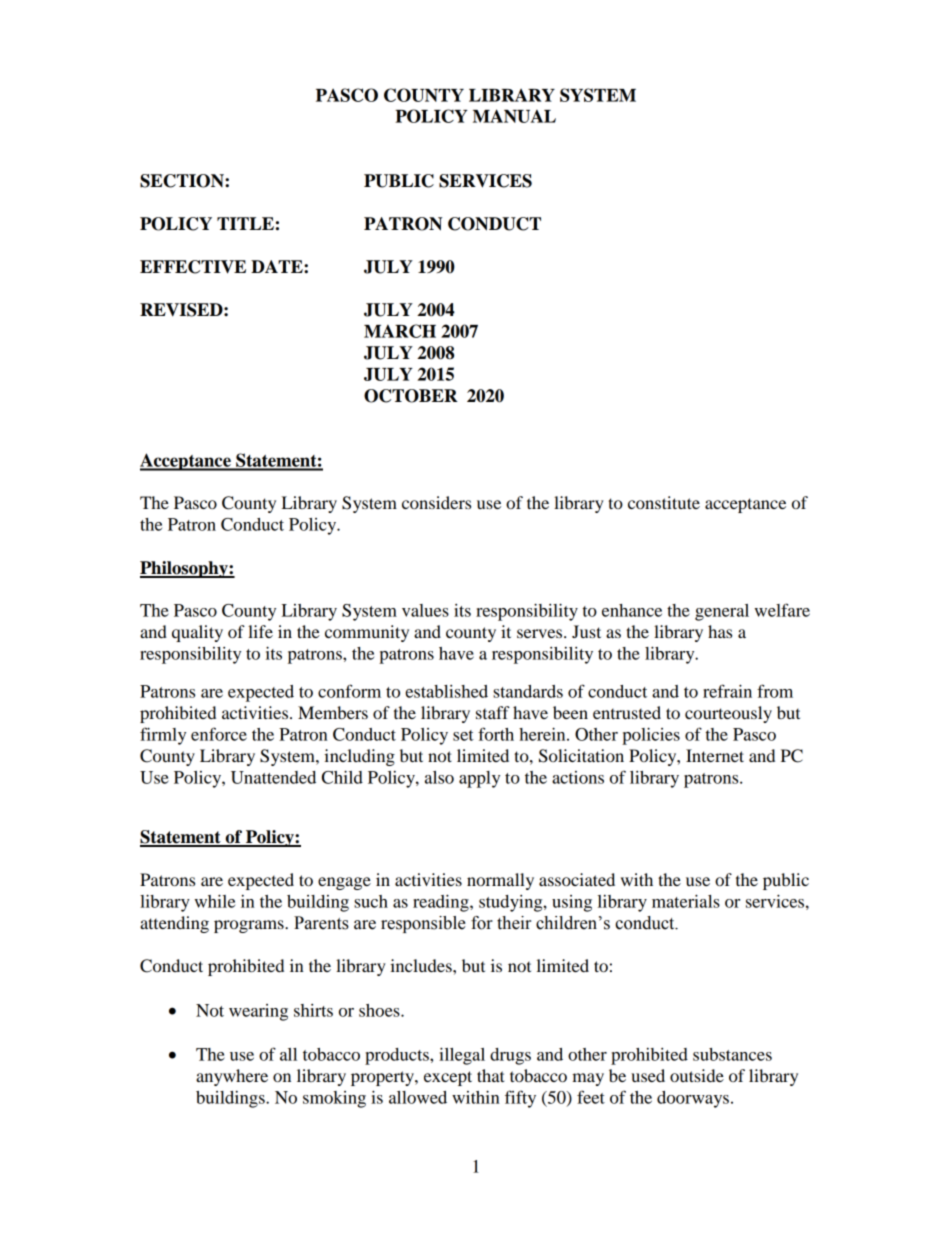  Describe the element at coordinates (715, 755) in the screenshot. I see `Internet` at that location.
